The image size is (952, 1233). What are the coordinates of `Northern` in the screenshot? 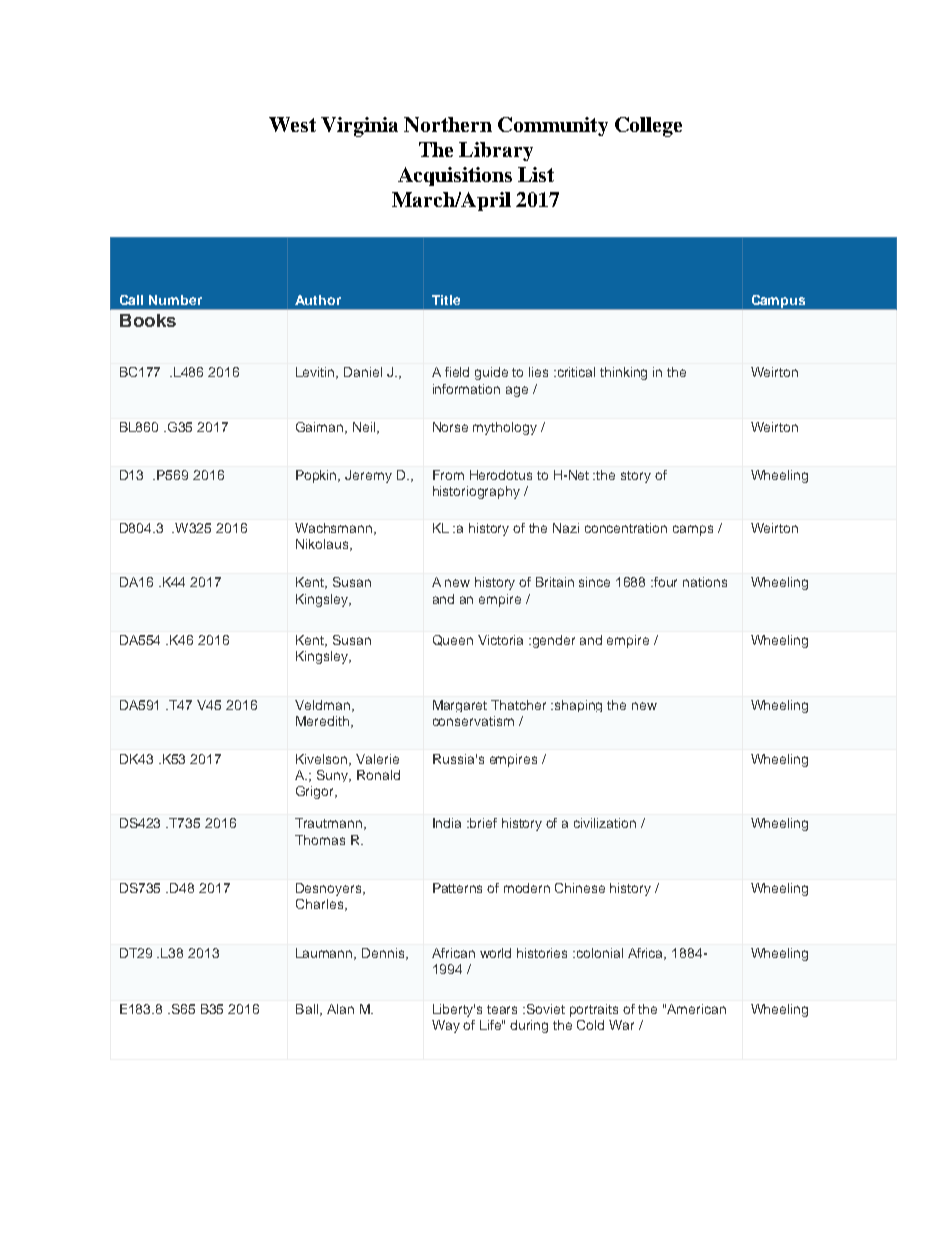 It's located at (448, 124).
